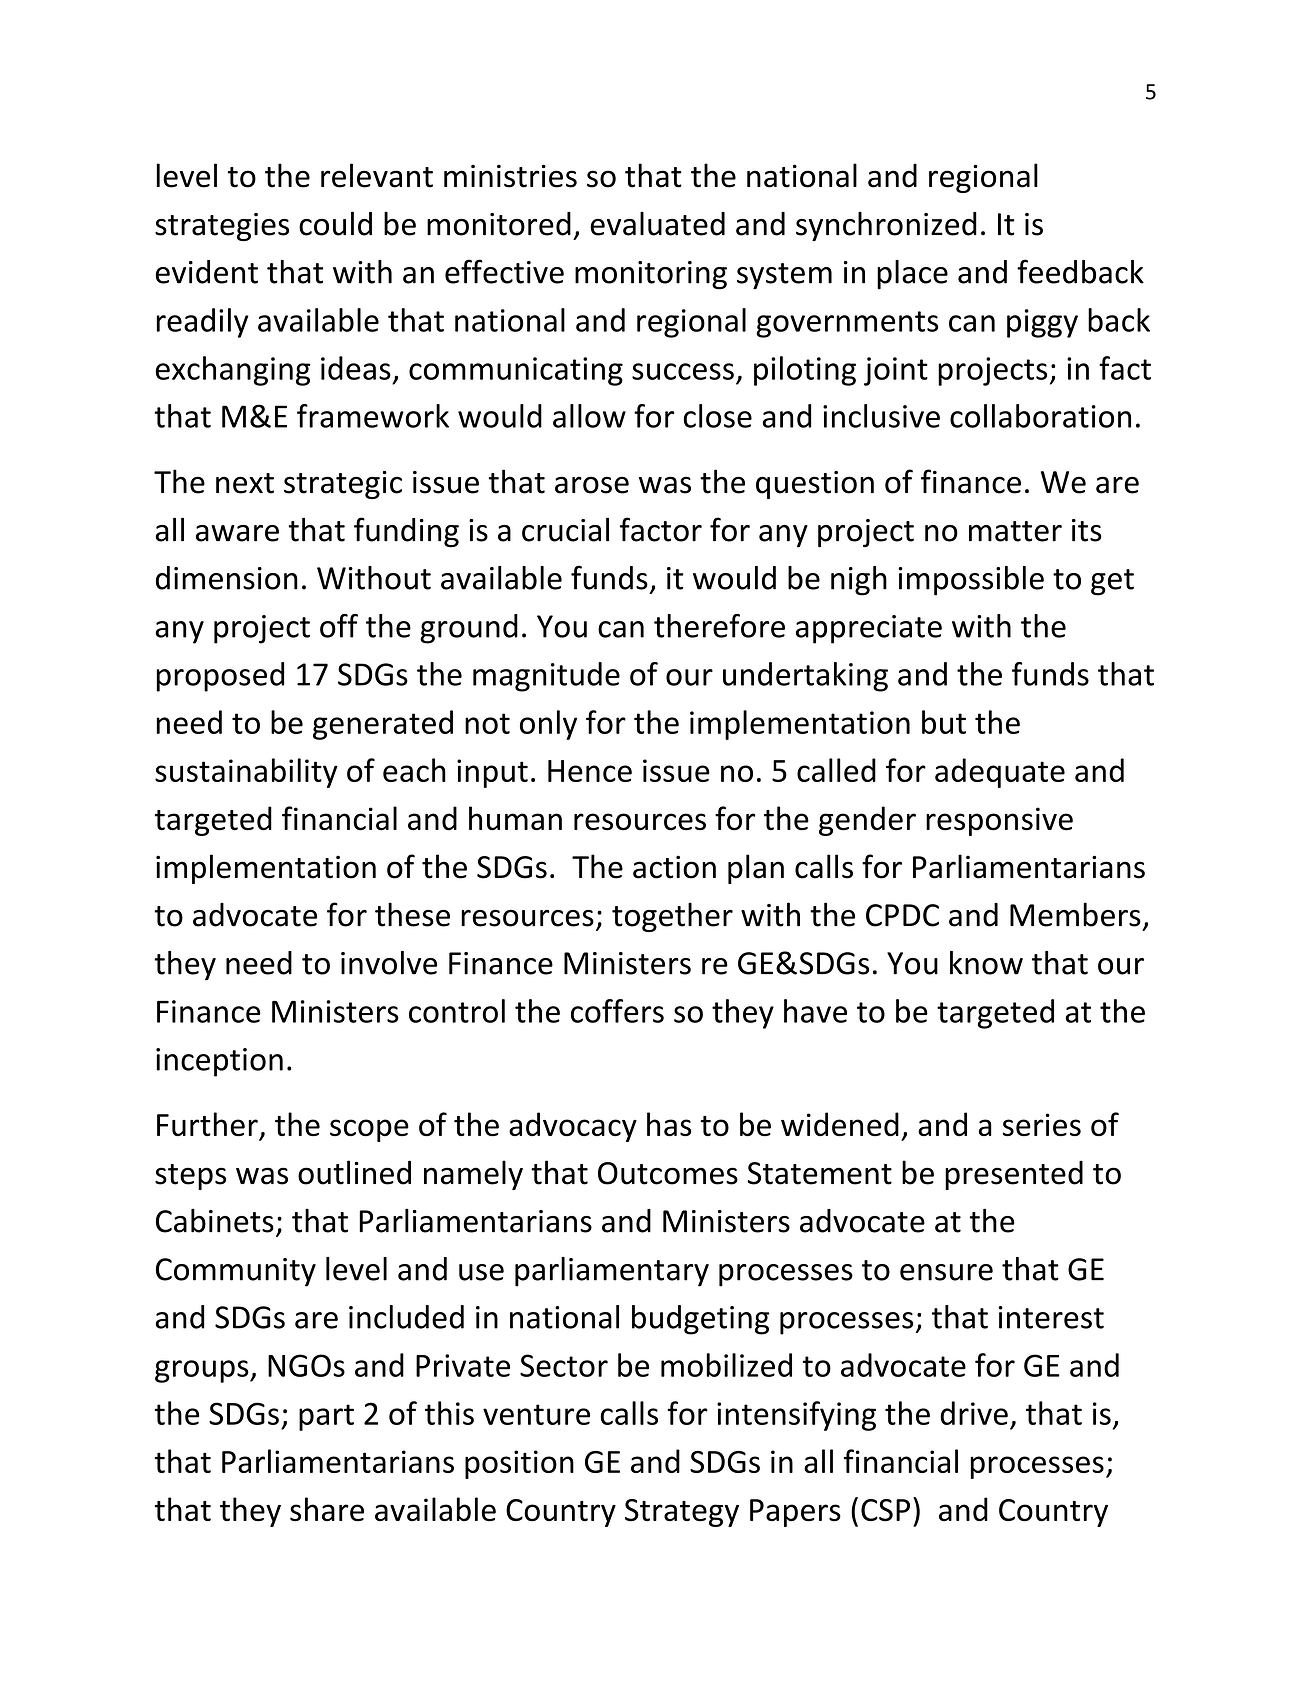 Image resolution: width=1311 pixels, height=1697 pixels. Describe the element at coordinates (219, 1062) in the page. I see `inception` at that location.
